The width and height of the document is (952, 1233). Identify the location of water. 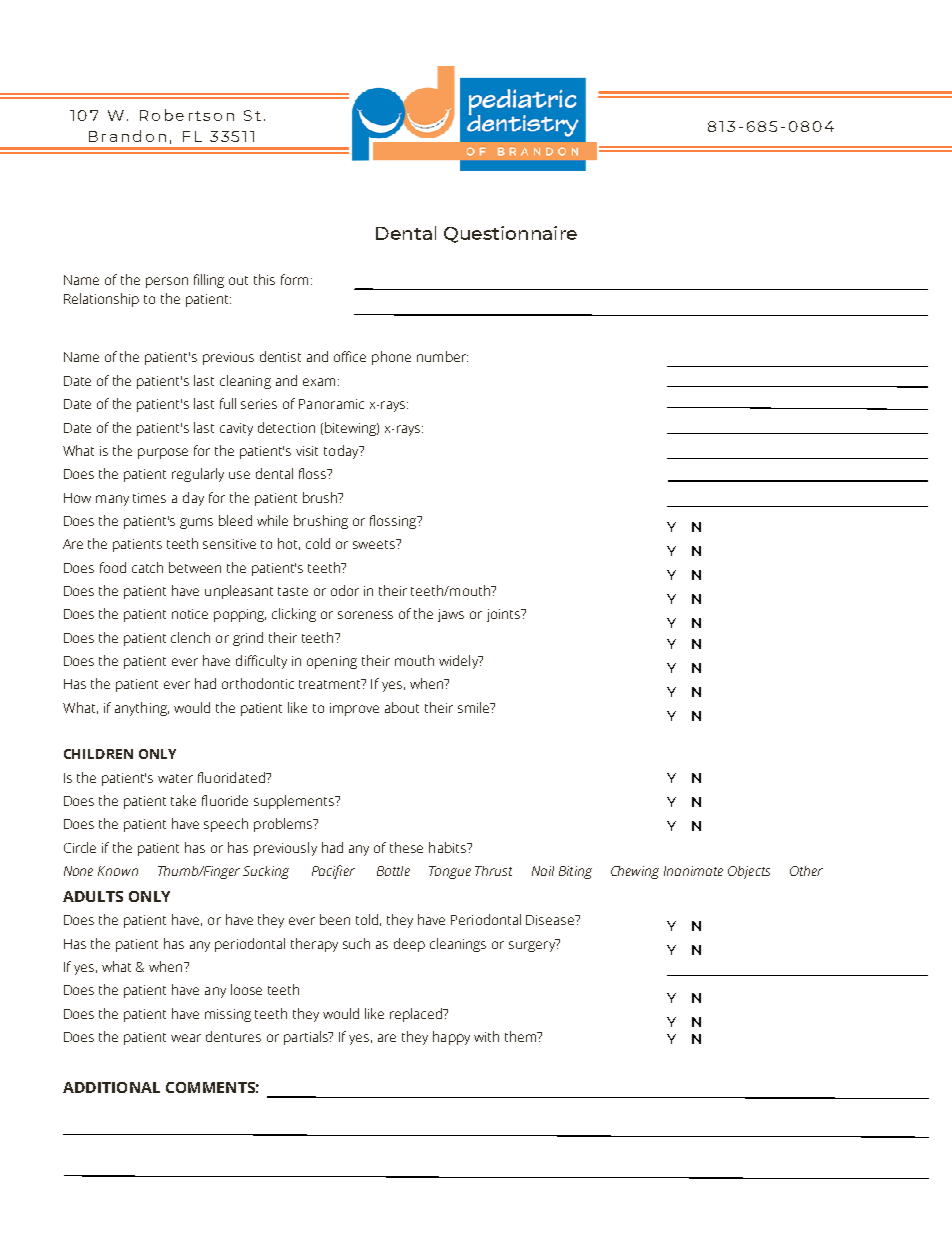
(175, 778).
